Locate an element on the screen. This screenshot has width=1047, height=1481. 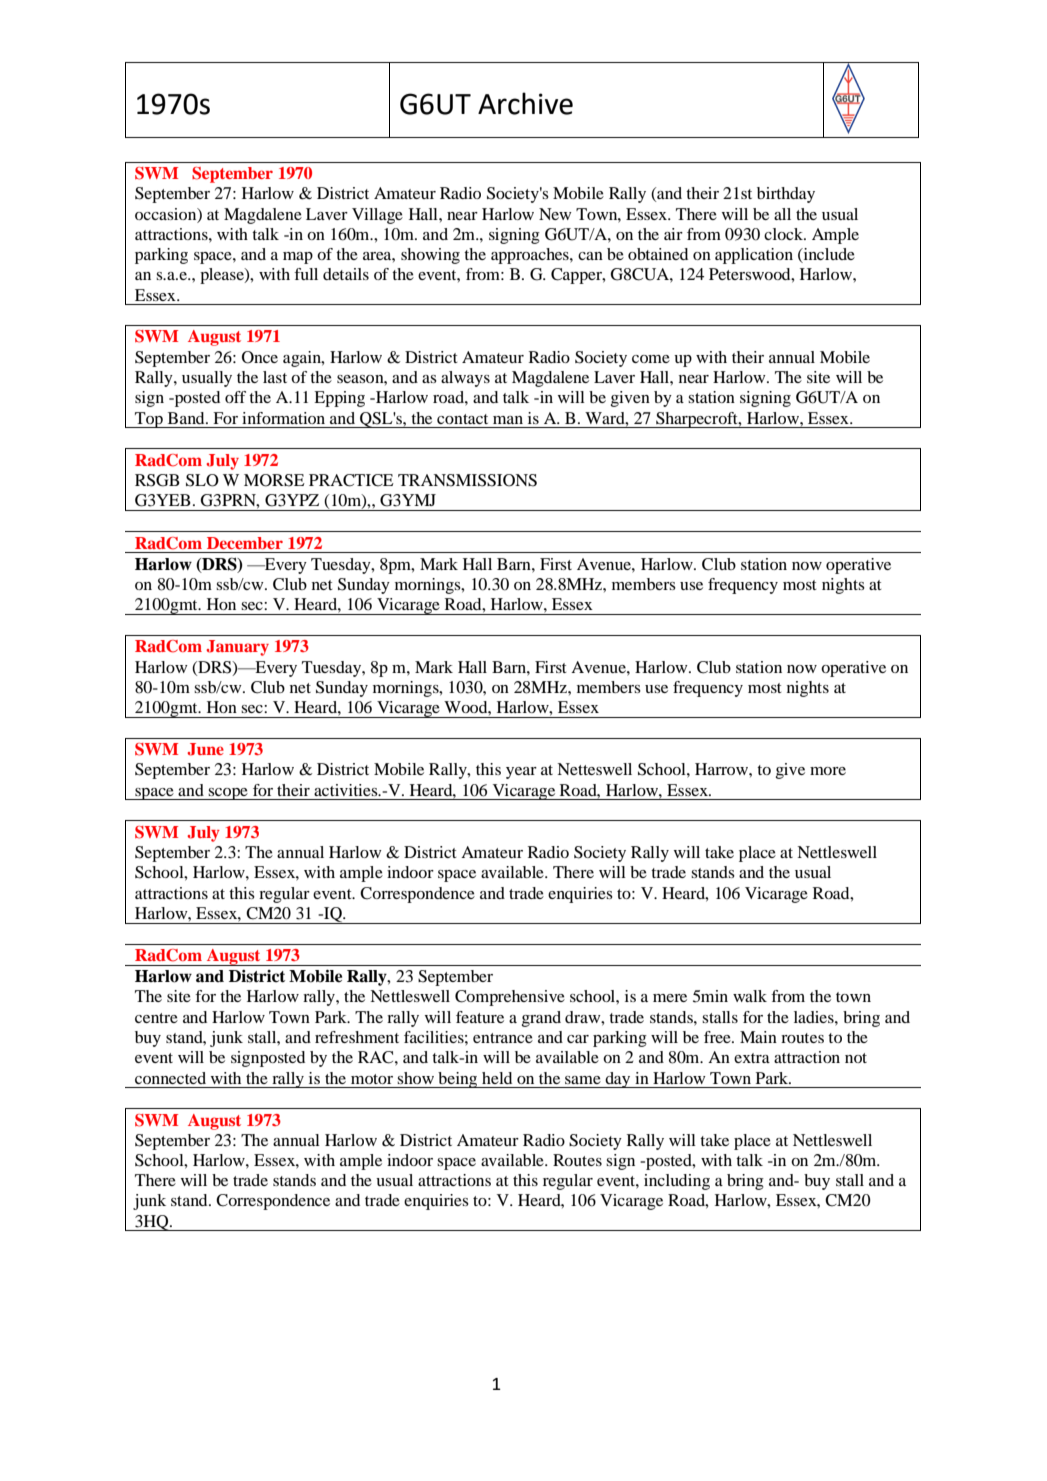
year is located at coordinates (521, 773).
